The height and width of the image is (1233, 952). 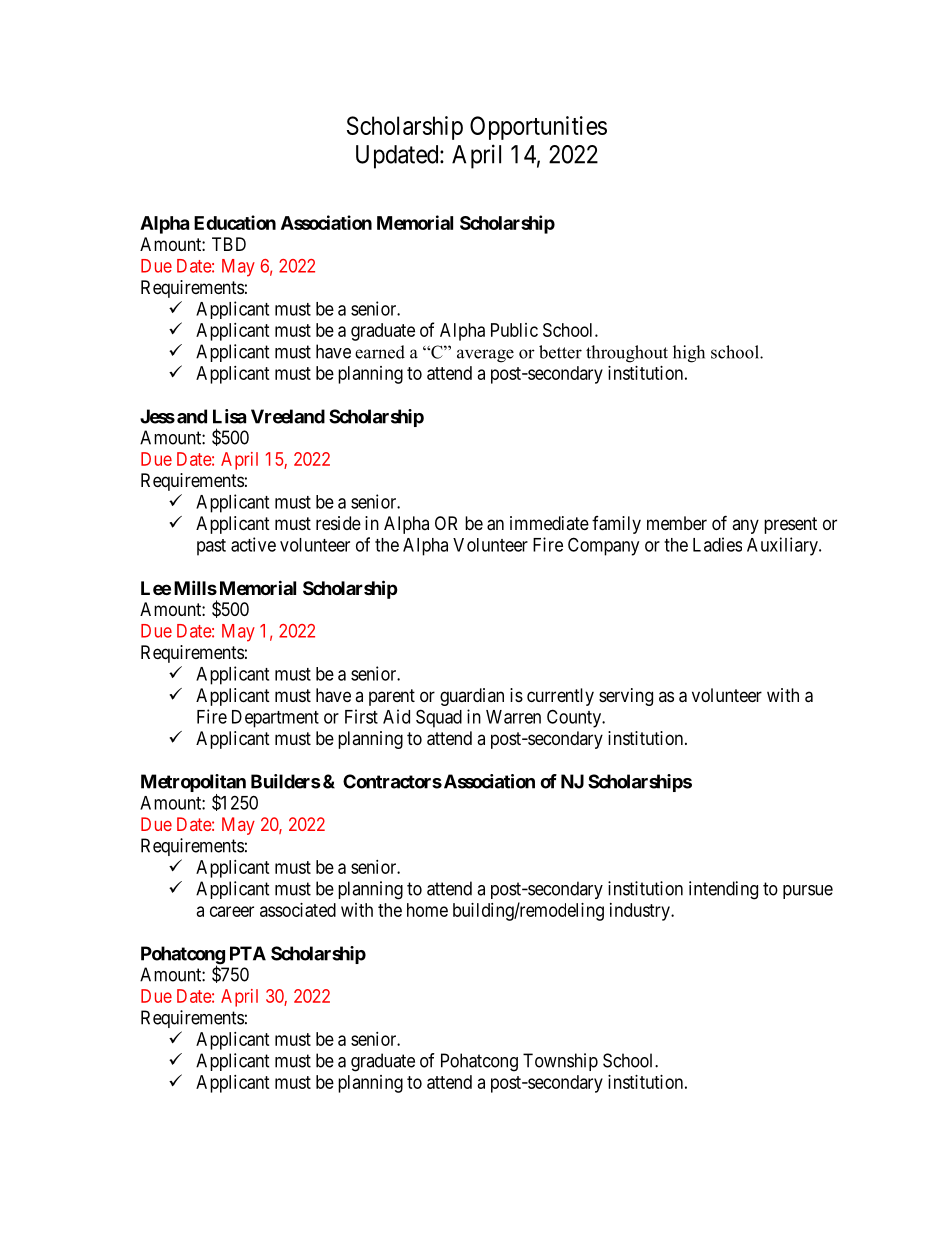 I want to click on PTA, so click(x=248, y=953).
